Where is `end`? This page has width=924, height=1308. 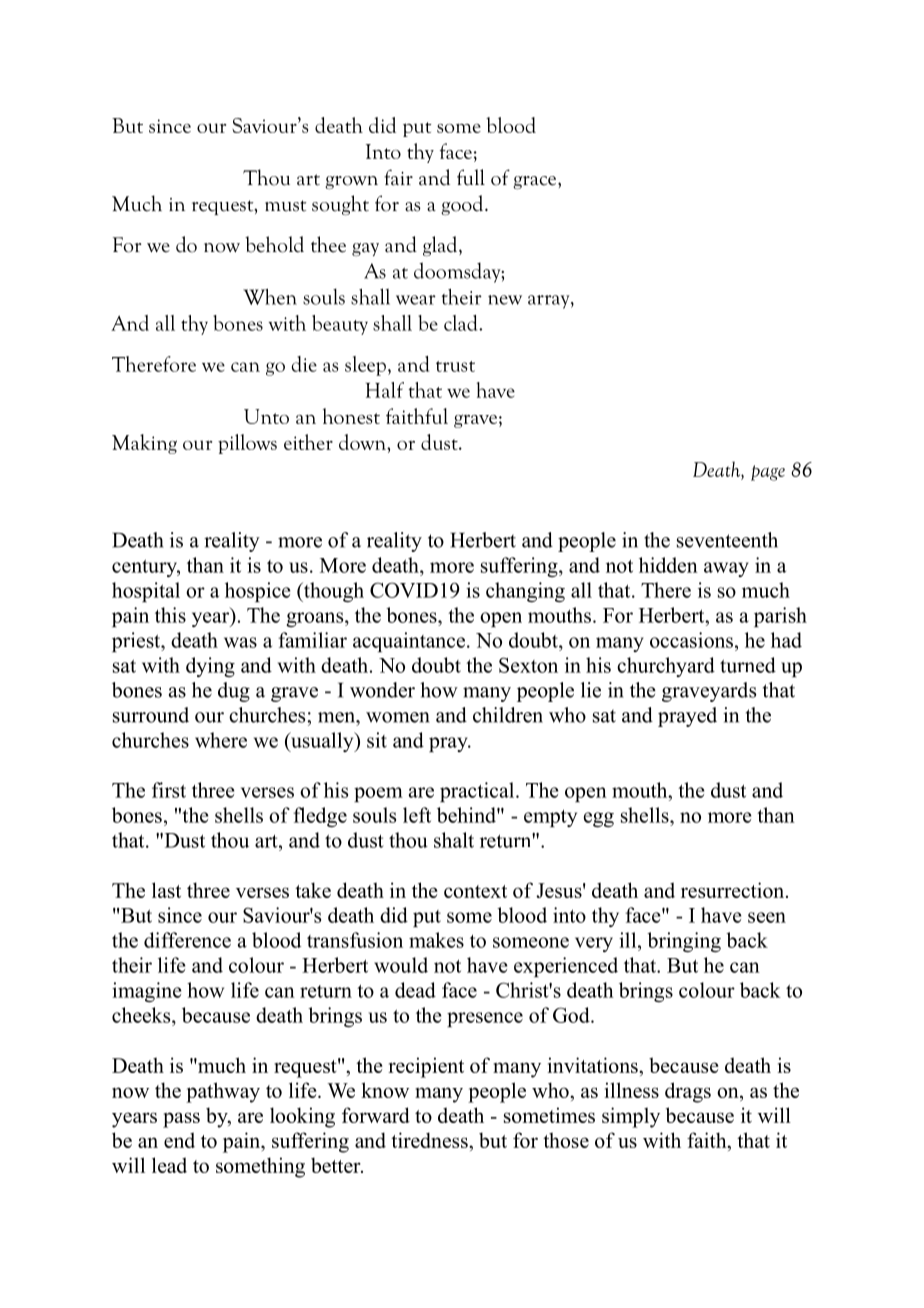
end is located at coordinates (179, 1140).
